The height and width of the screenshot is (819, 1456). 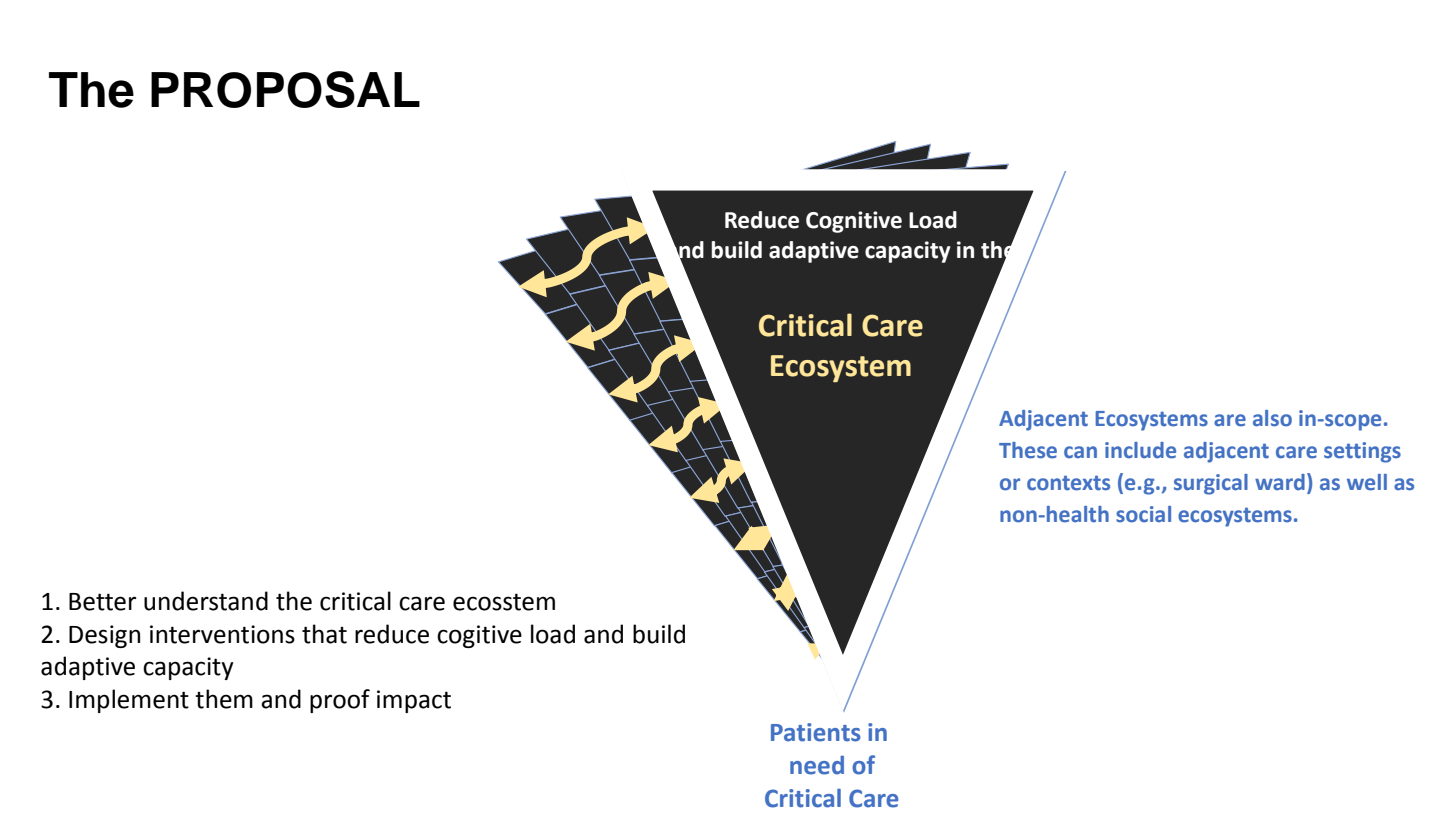 I want to click on Cognitive, so click(x=854, y=222).
